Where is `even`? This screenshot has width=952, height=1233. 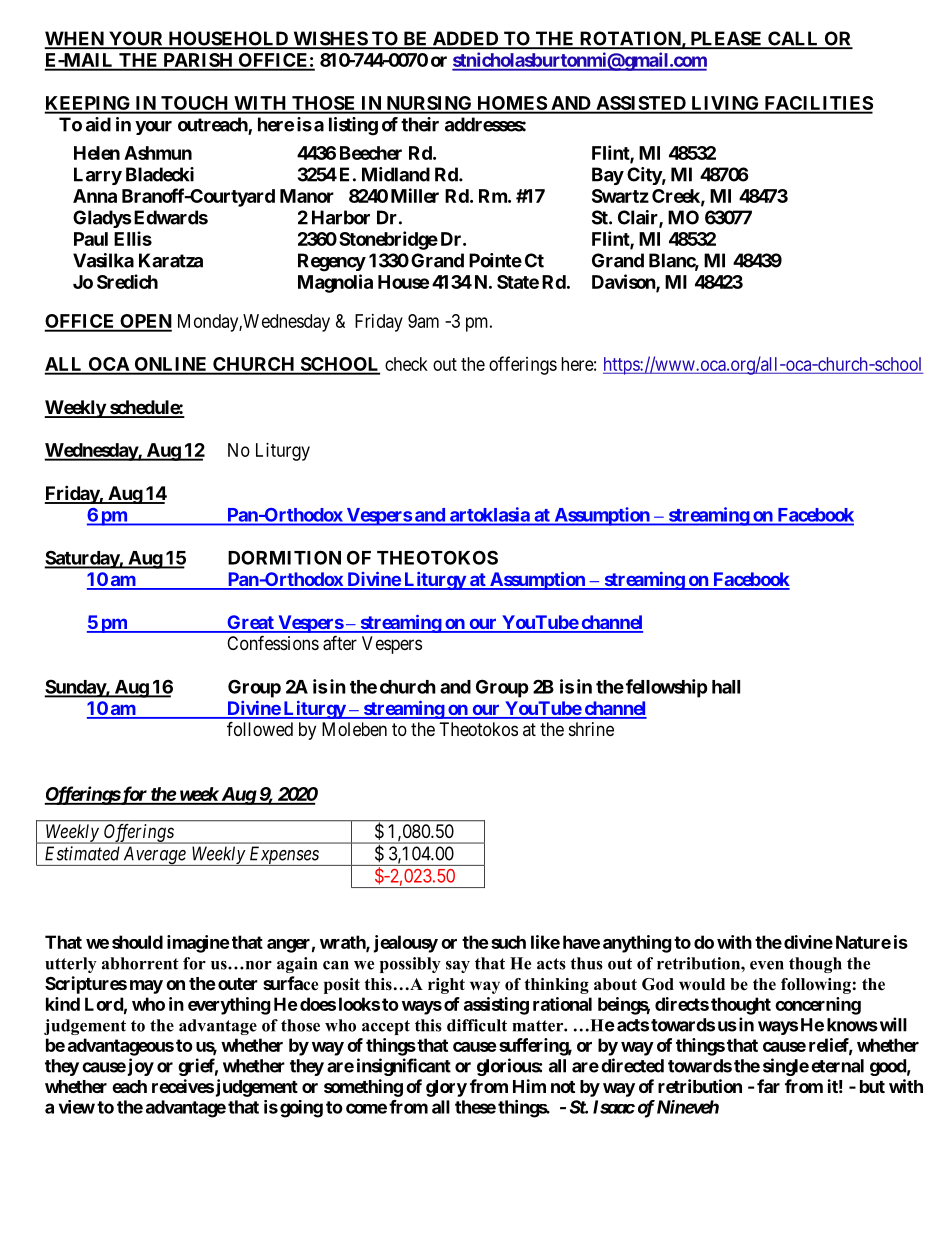 even is located at coordinates (767, 965).
